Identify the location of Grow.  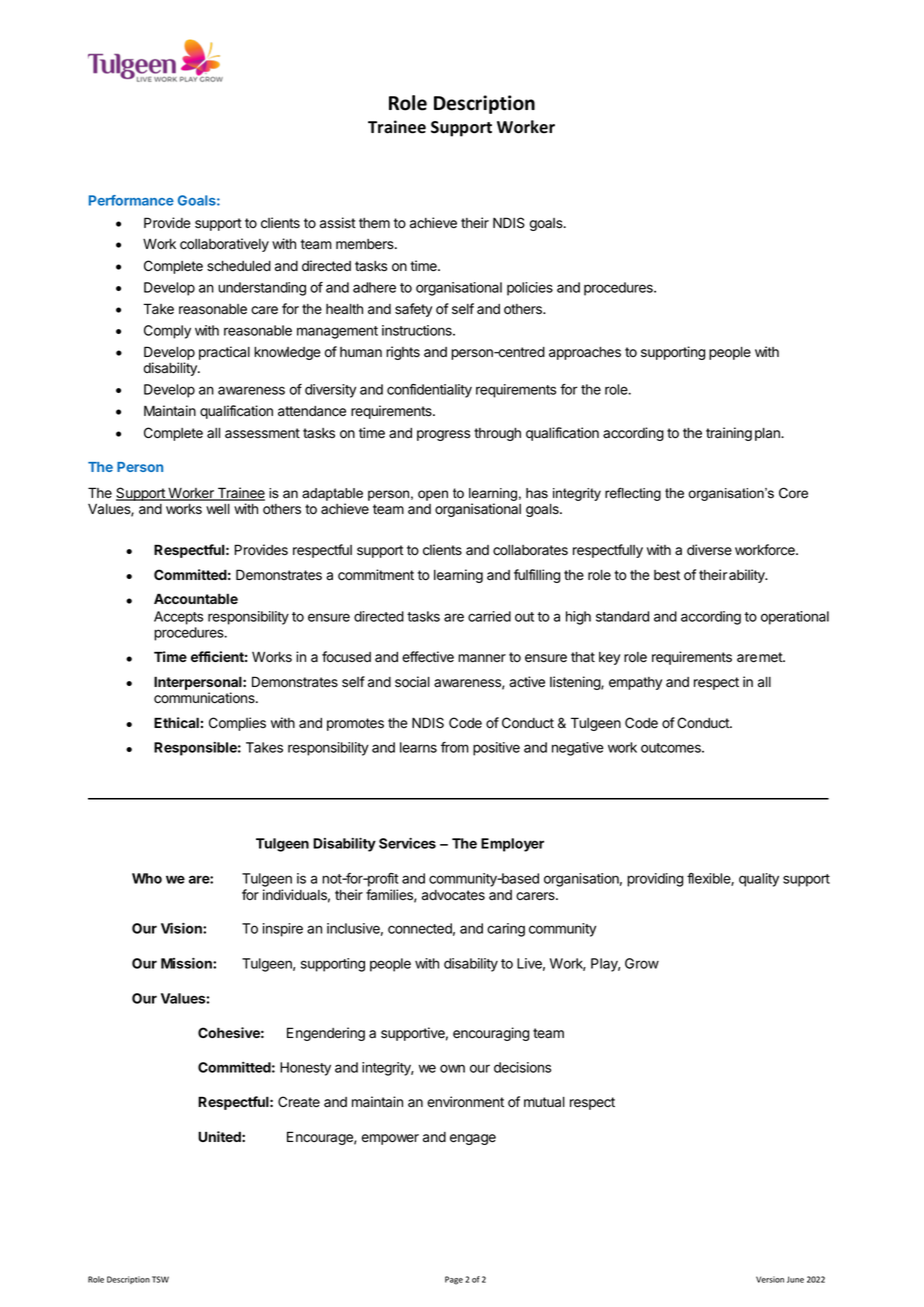
(642, 963).
